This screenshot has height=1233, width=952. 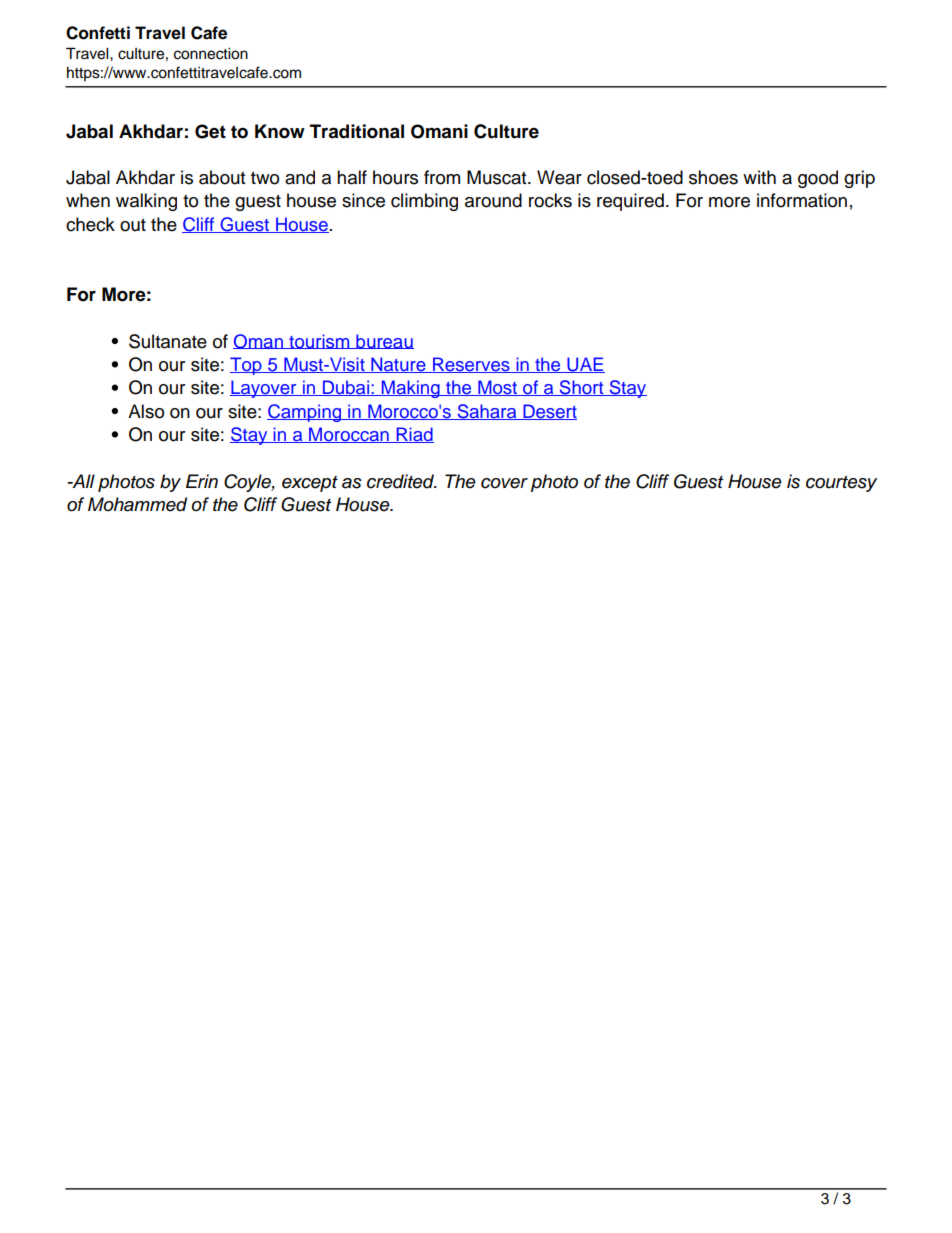 I want to click on Muscat, so click(x=498, y=177).
